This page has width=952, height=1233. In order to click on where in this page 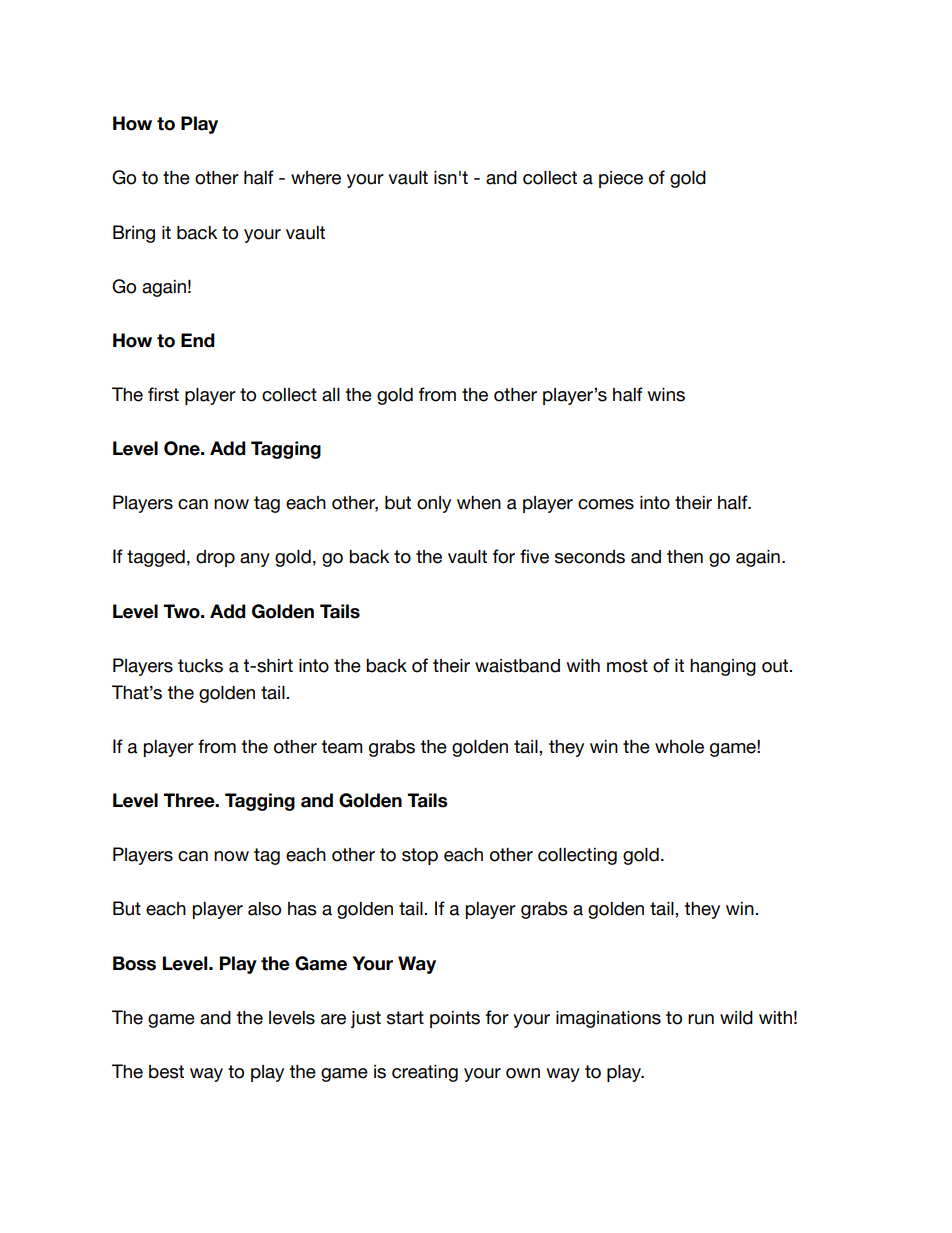, I will do `click(316, 178)`.
